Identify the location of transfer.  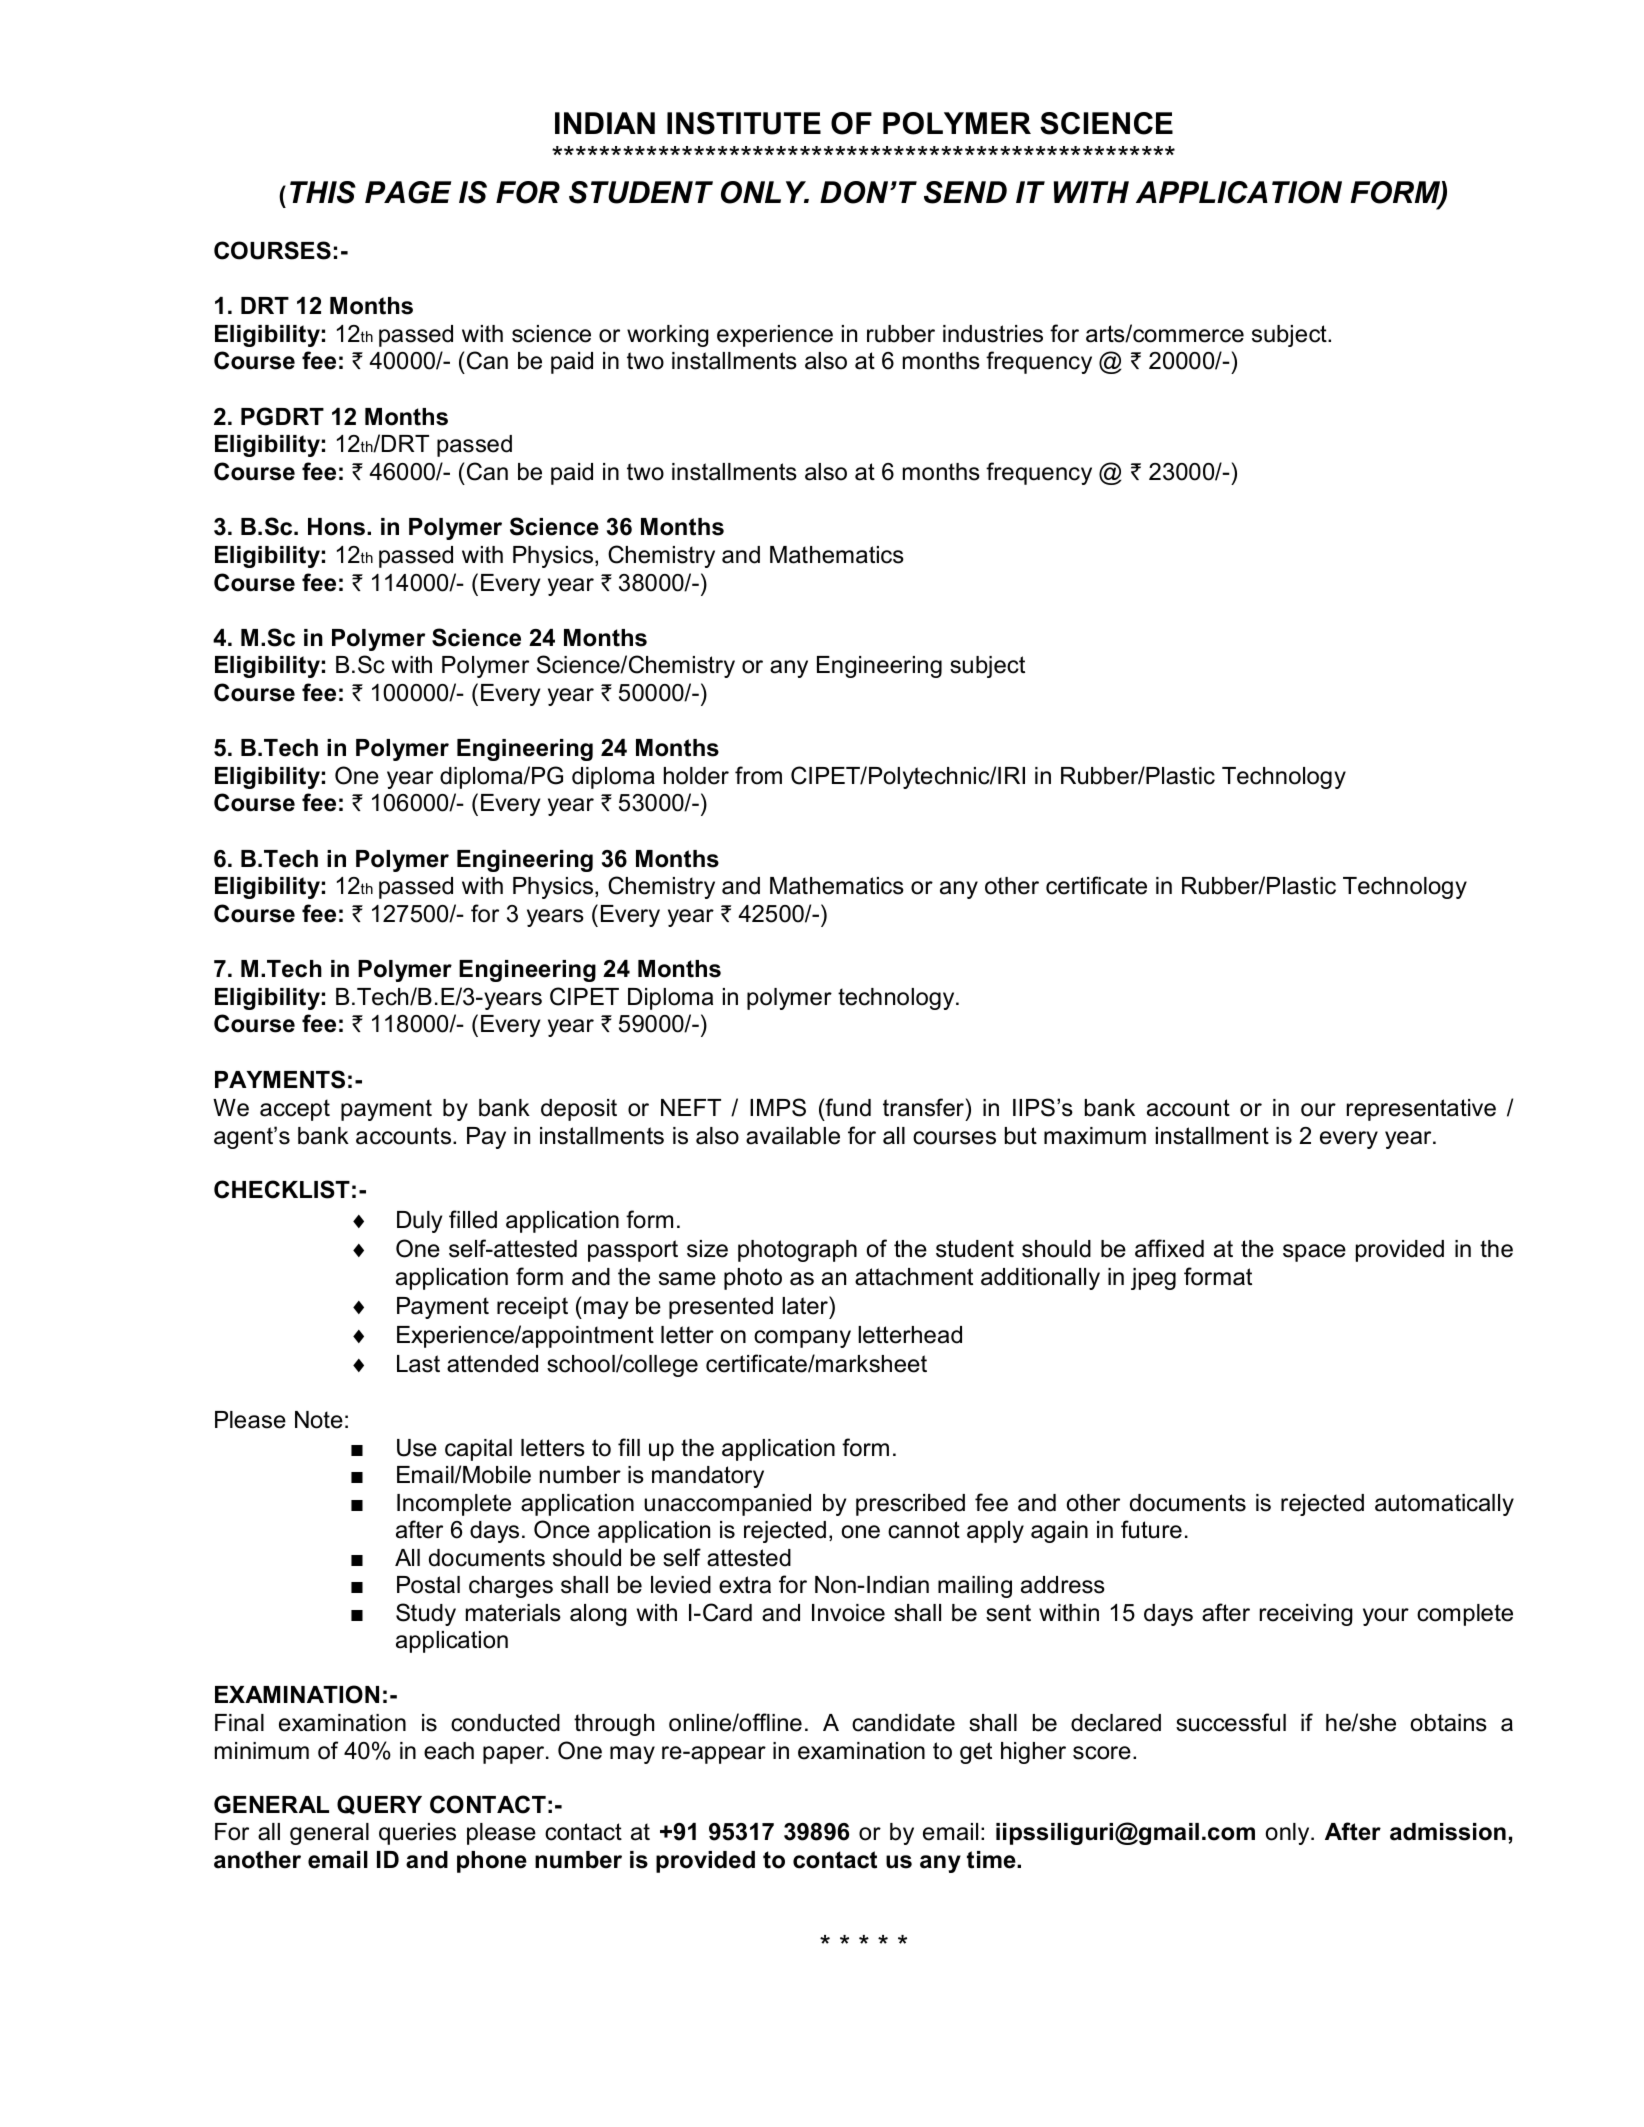
(923, 1107).
